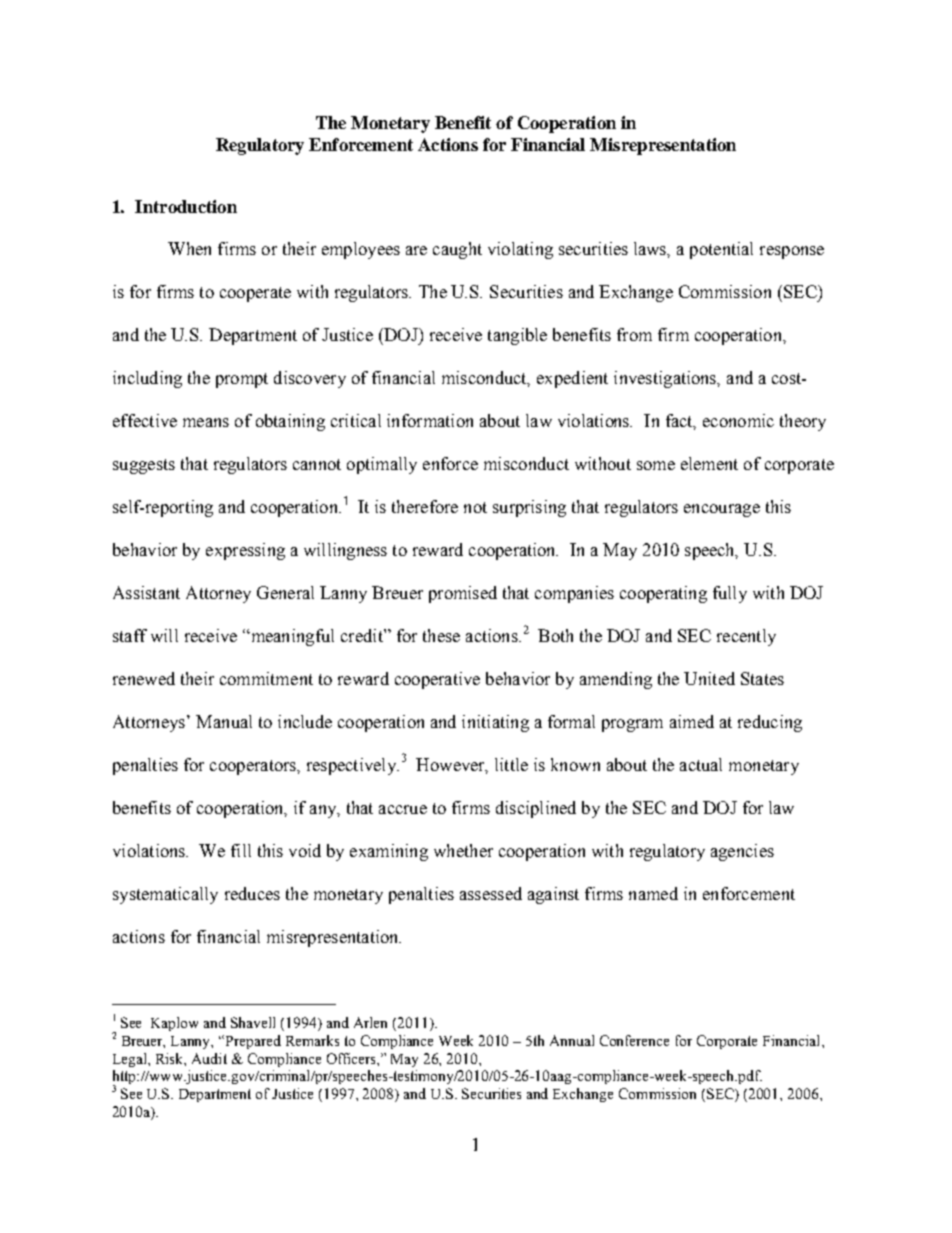 The image size is (952, 1233). What do you see at coordinates (721, 250) in the document?
I see `potential` at bounding box center [721, 250].
